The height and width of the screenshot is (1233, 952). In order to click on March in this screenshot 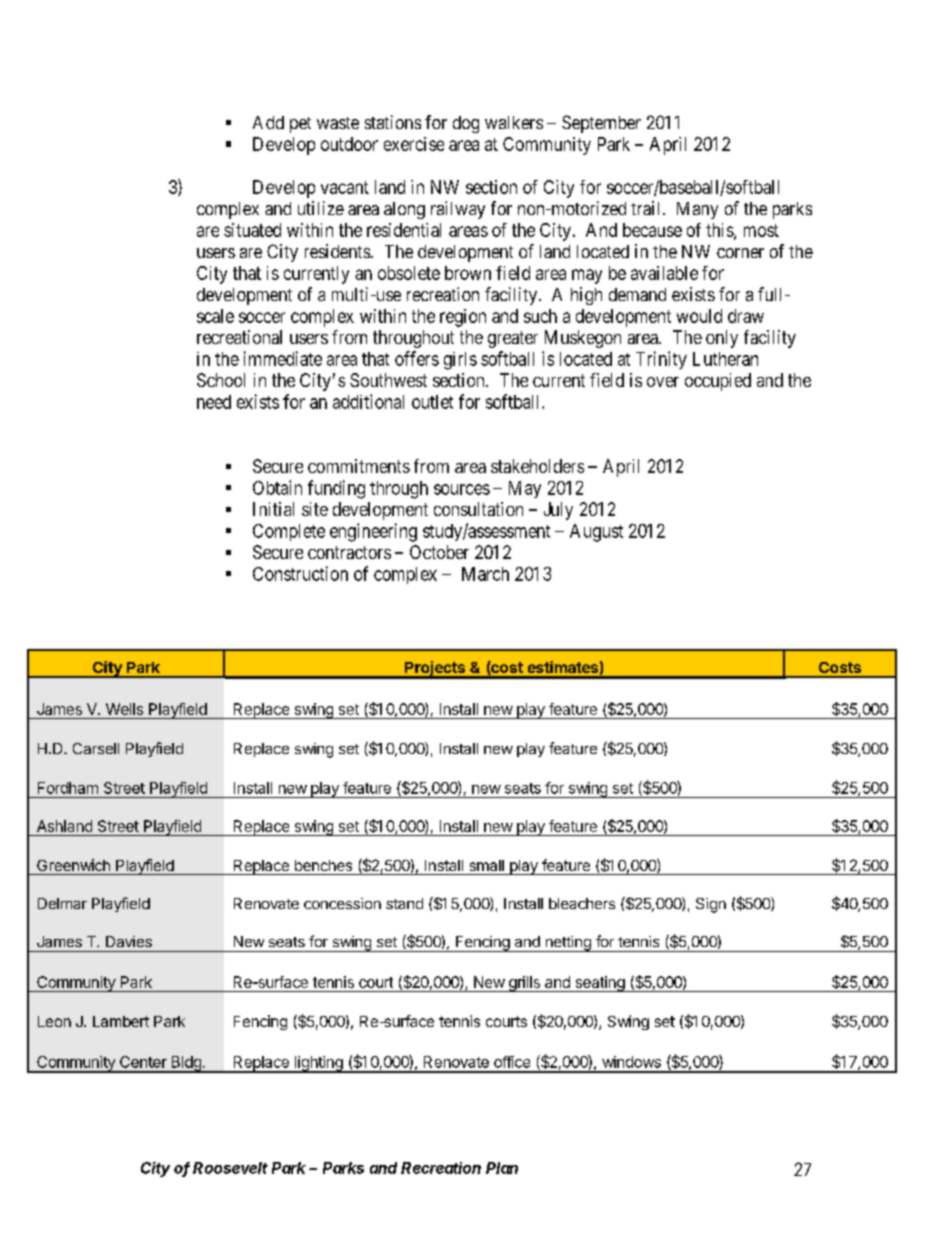, I will do `click(485, 574)`.
